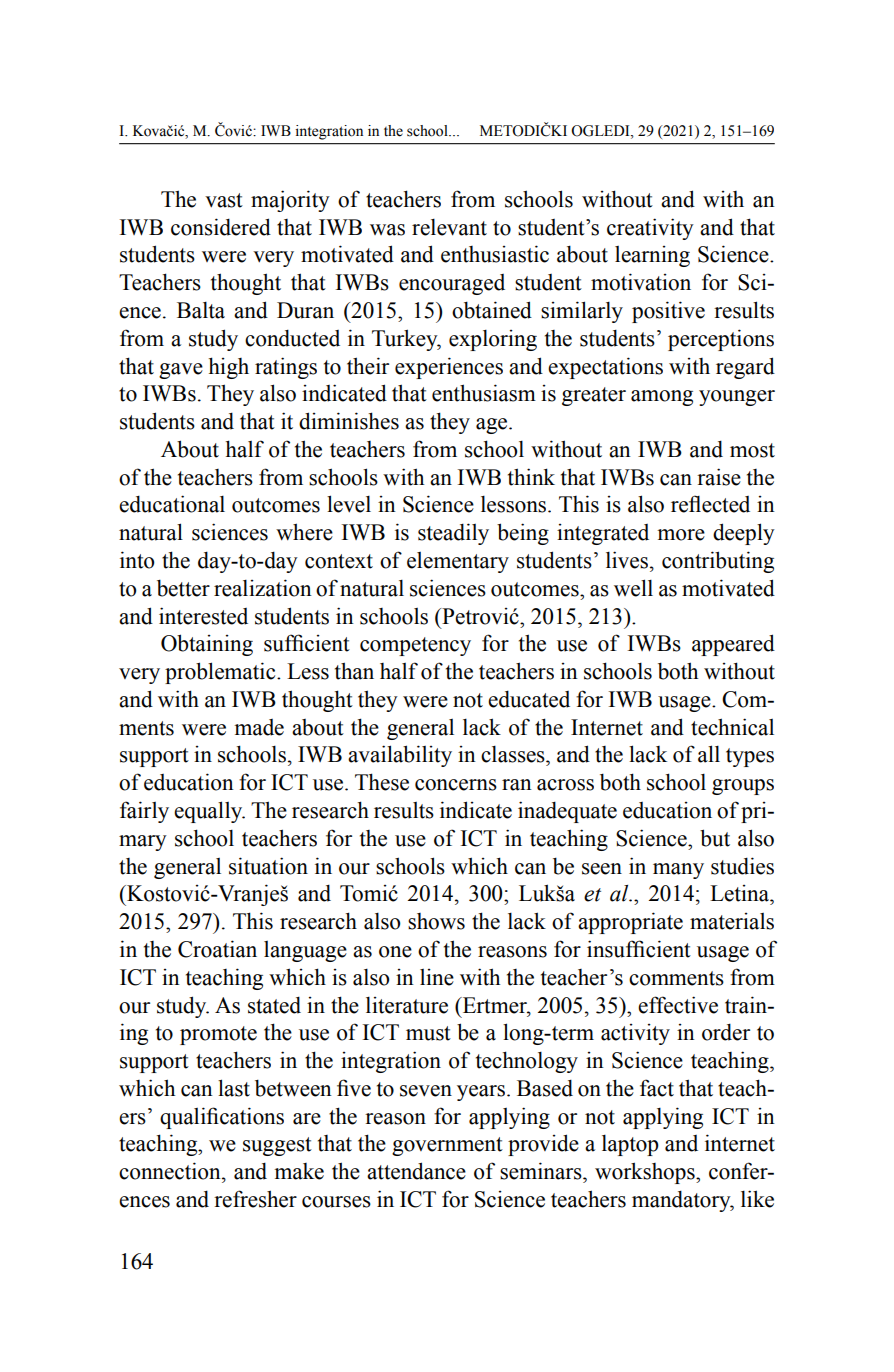 Image resolution: width=894 pixels, height=1372 pixels. I want to click on problematic, so click(221, 673).
